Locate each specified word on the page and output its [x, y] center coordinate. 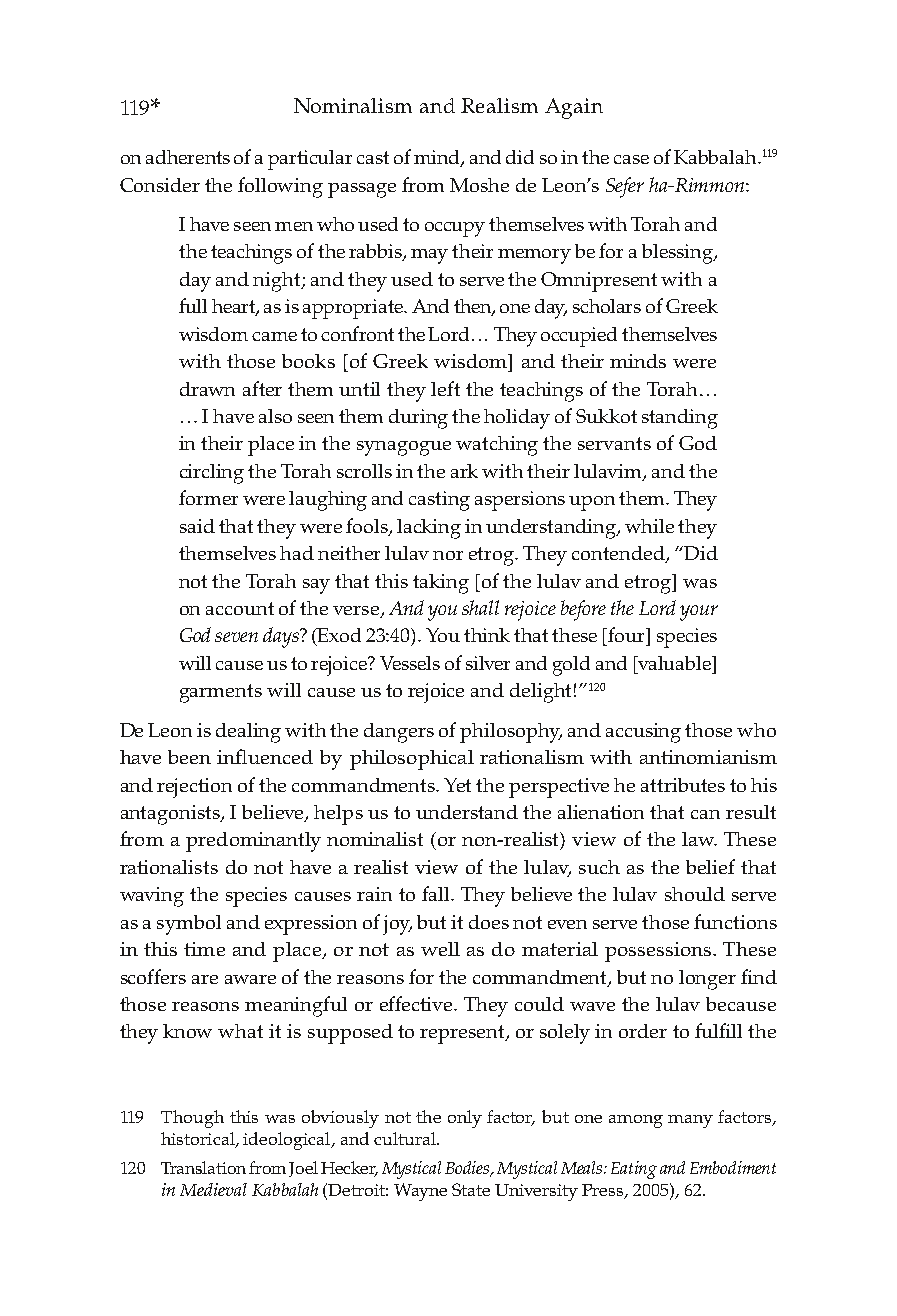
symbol [189, 925]
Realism [499, 105]
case [631, 159]
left [445, 388]
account [240, 608]
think [487, 635]
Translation [203, 1167]
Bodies [468, 1168]
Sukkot [606, 416]
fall [437, 893]
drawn [207, 389]
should [695, 894]
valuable [674, 663]
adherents [188, 157]
